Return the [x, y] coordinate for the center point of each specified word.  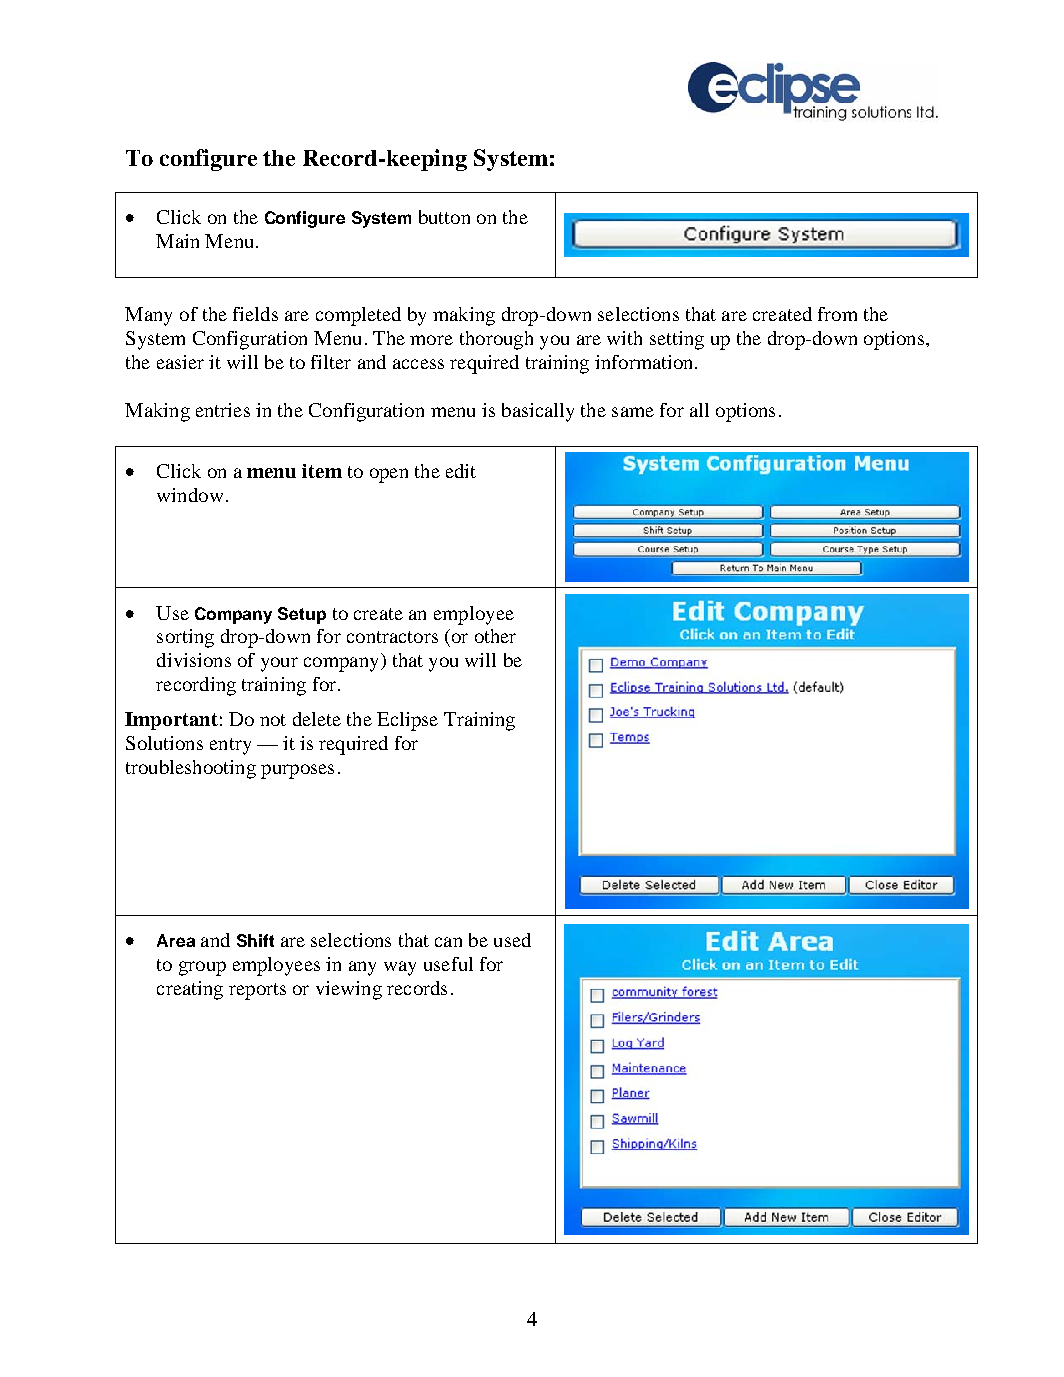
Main [177, 241]
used [512, 940]
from [837, 314]
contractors [392, 637]
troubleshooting [191, 769]
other [495, 636]
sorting [185, 638]
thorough [496, 340]
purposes [297, 771]
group [202, 968]
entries [223, 410]
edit [461, 471]
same [633, 412]
